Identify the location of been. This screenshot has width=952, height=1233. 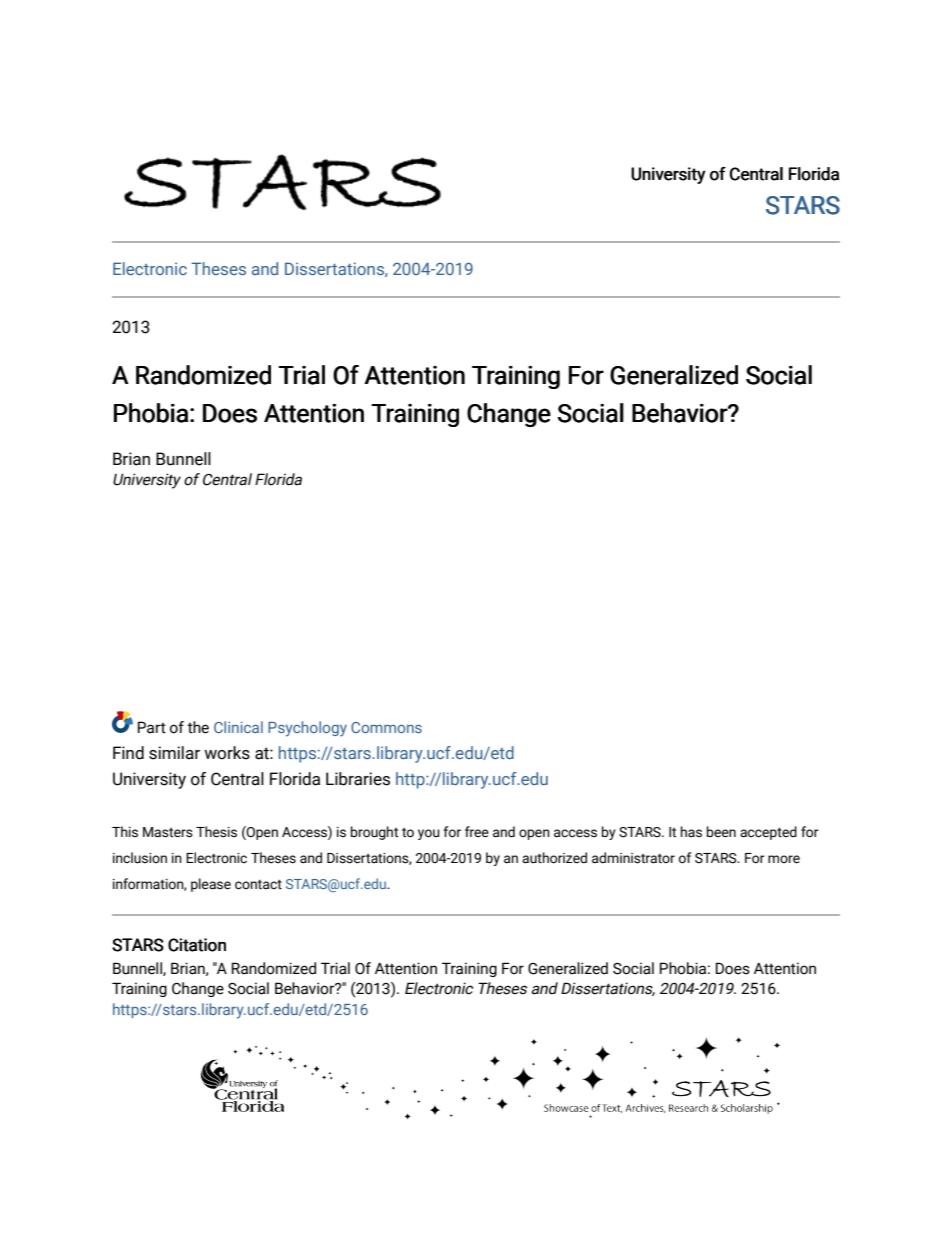
(721, 832).
